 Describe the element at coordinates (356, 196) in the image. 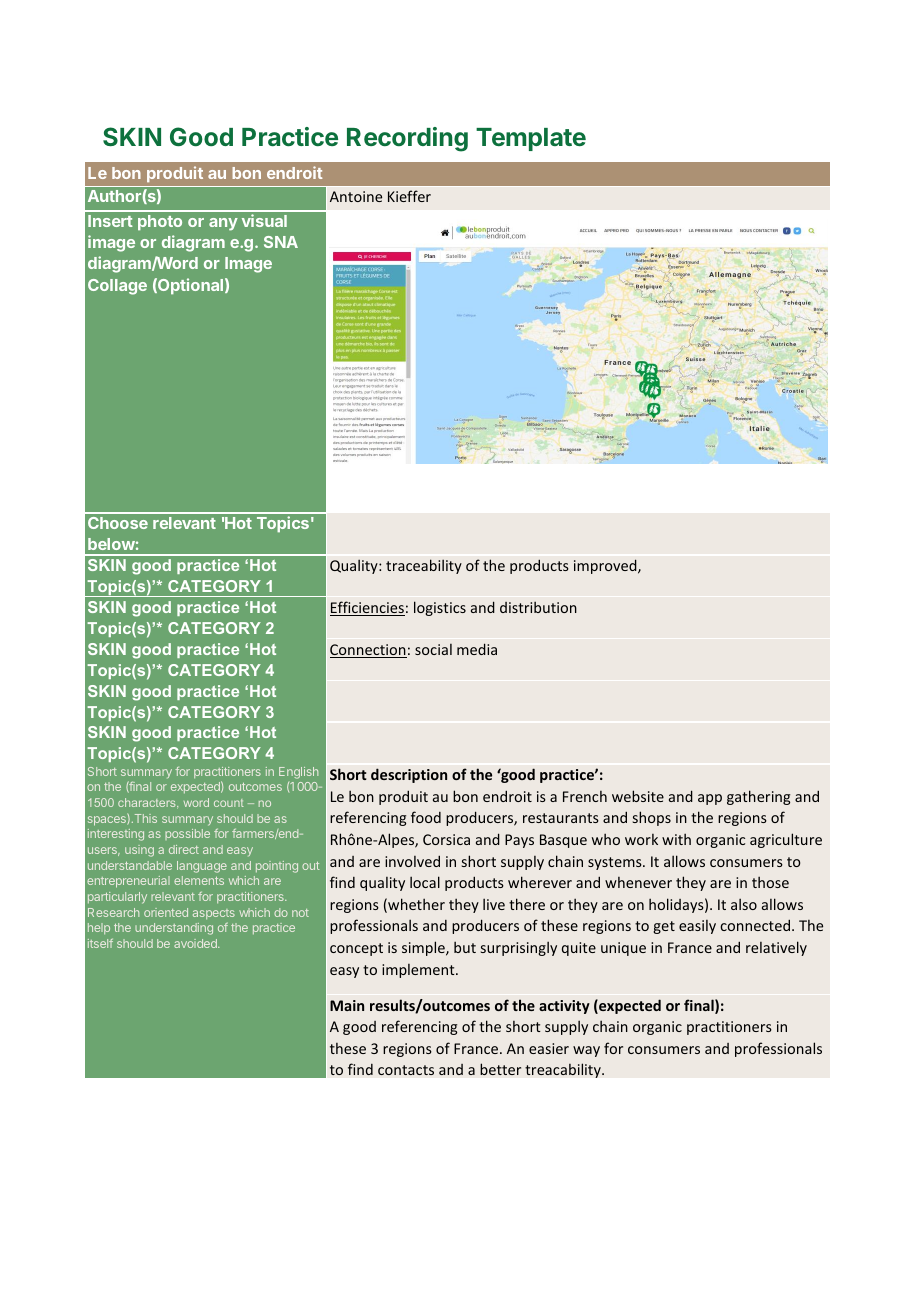

I see `Antoine` at that location.
